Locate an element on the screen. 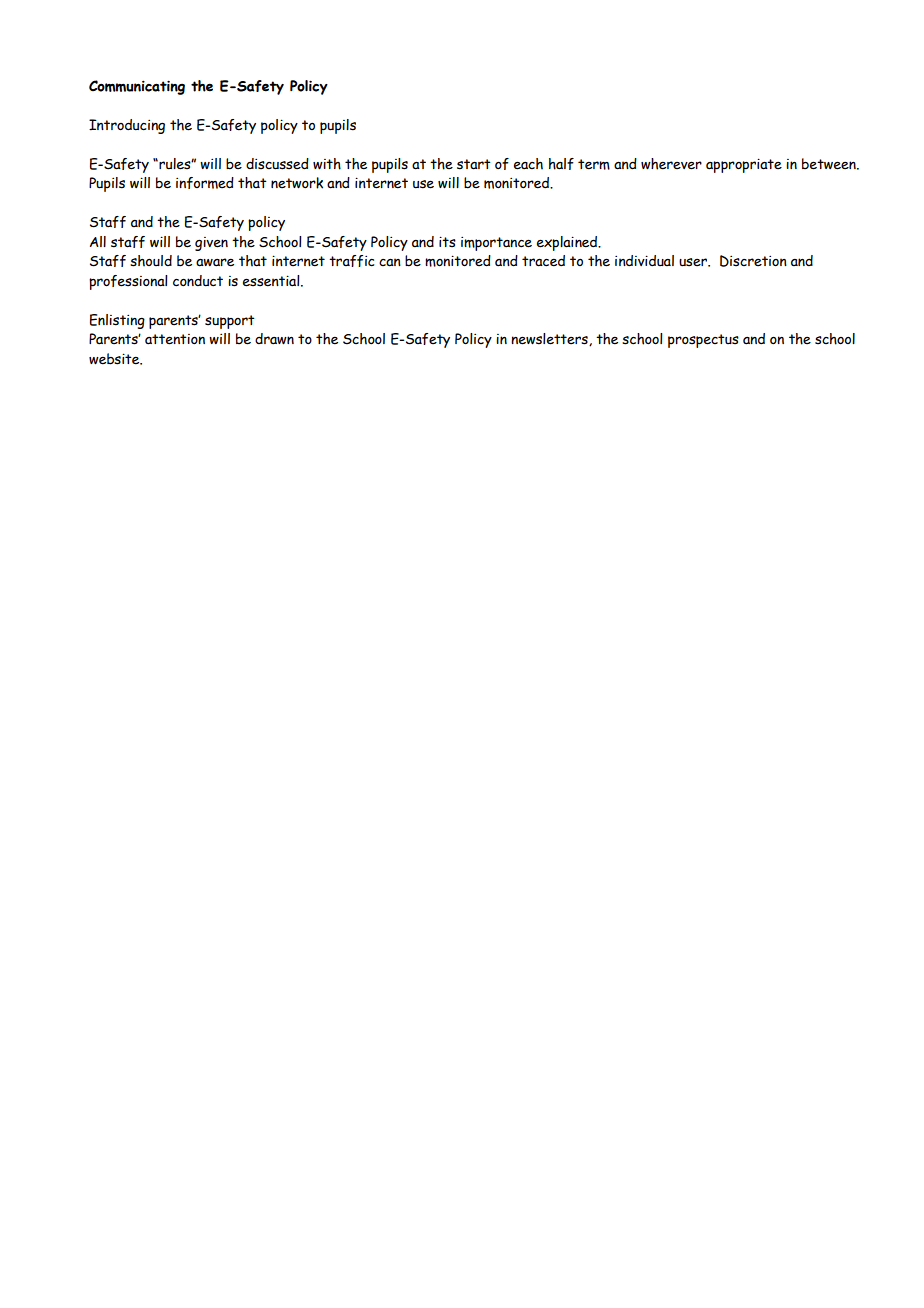 This screenshot has height=1308, width=924. Introducing is located at coordinates (127, 126).
